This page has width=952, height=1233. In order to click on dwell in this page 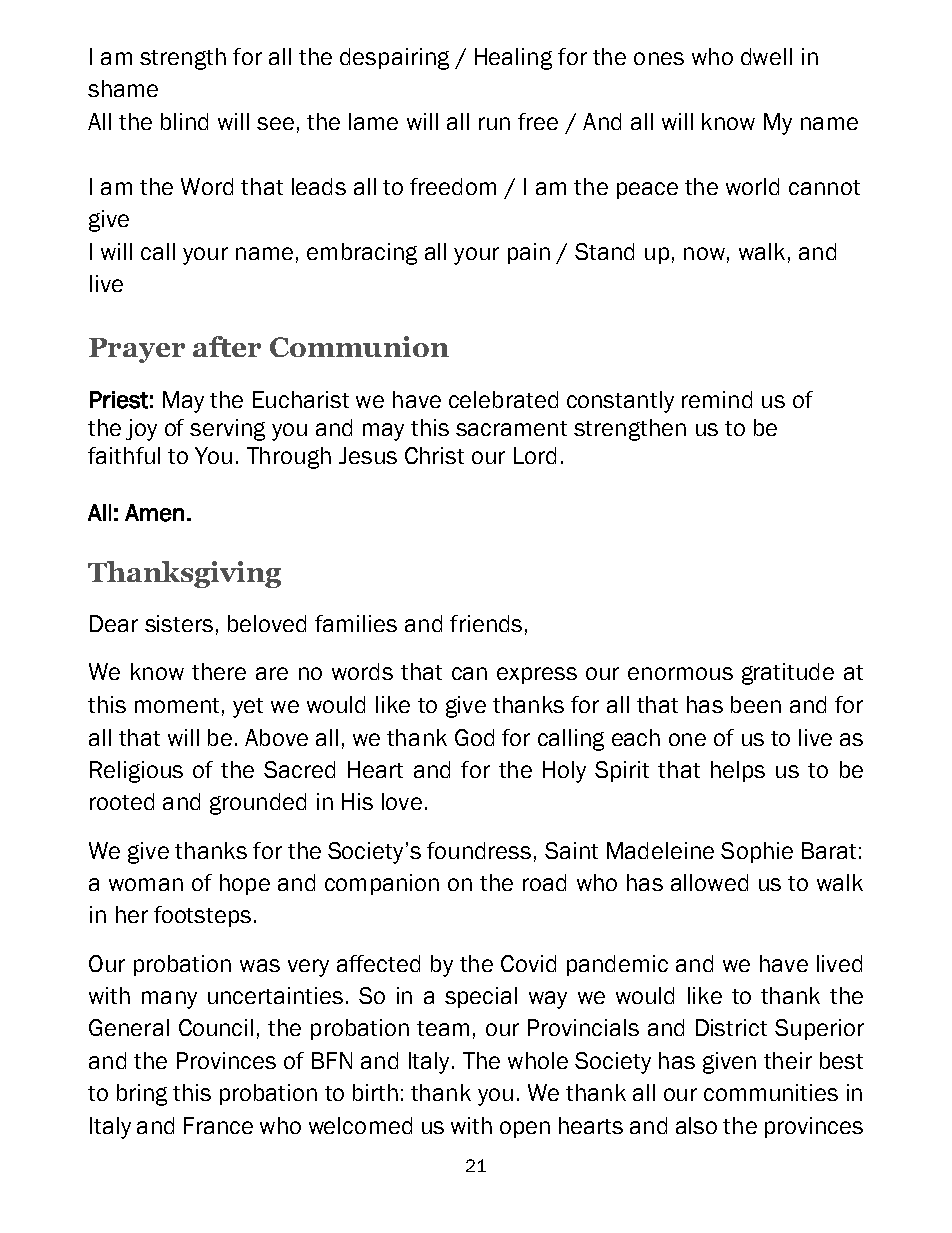, I will do `click(766, 56)`.
